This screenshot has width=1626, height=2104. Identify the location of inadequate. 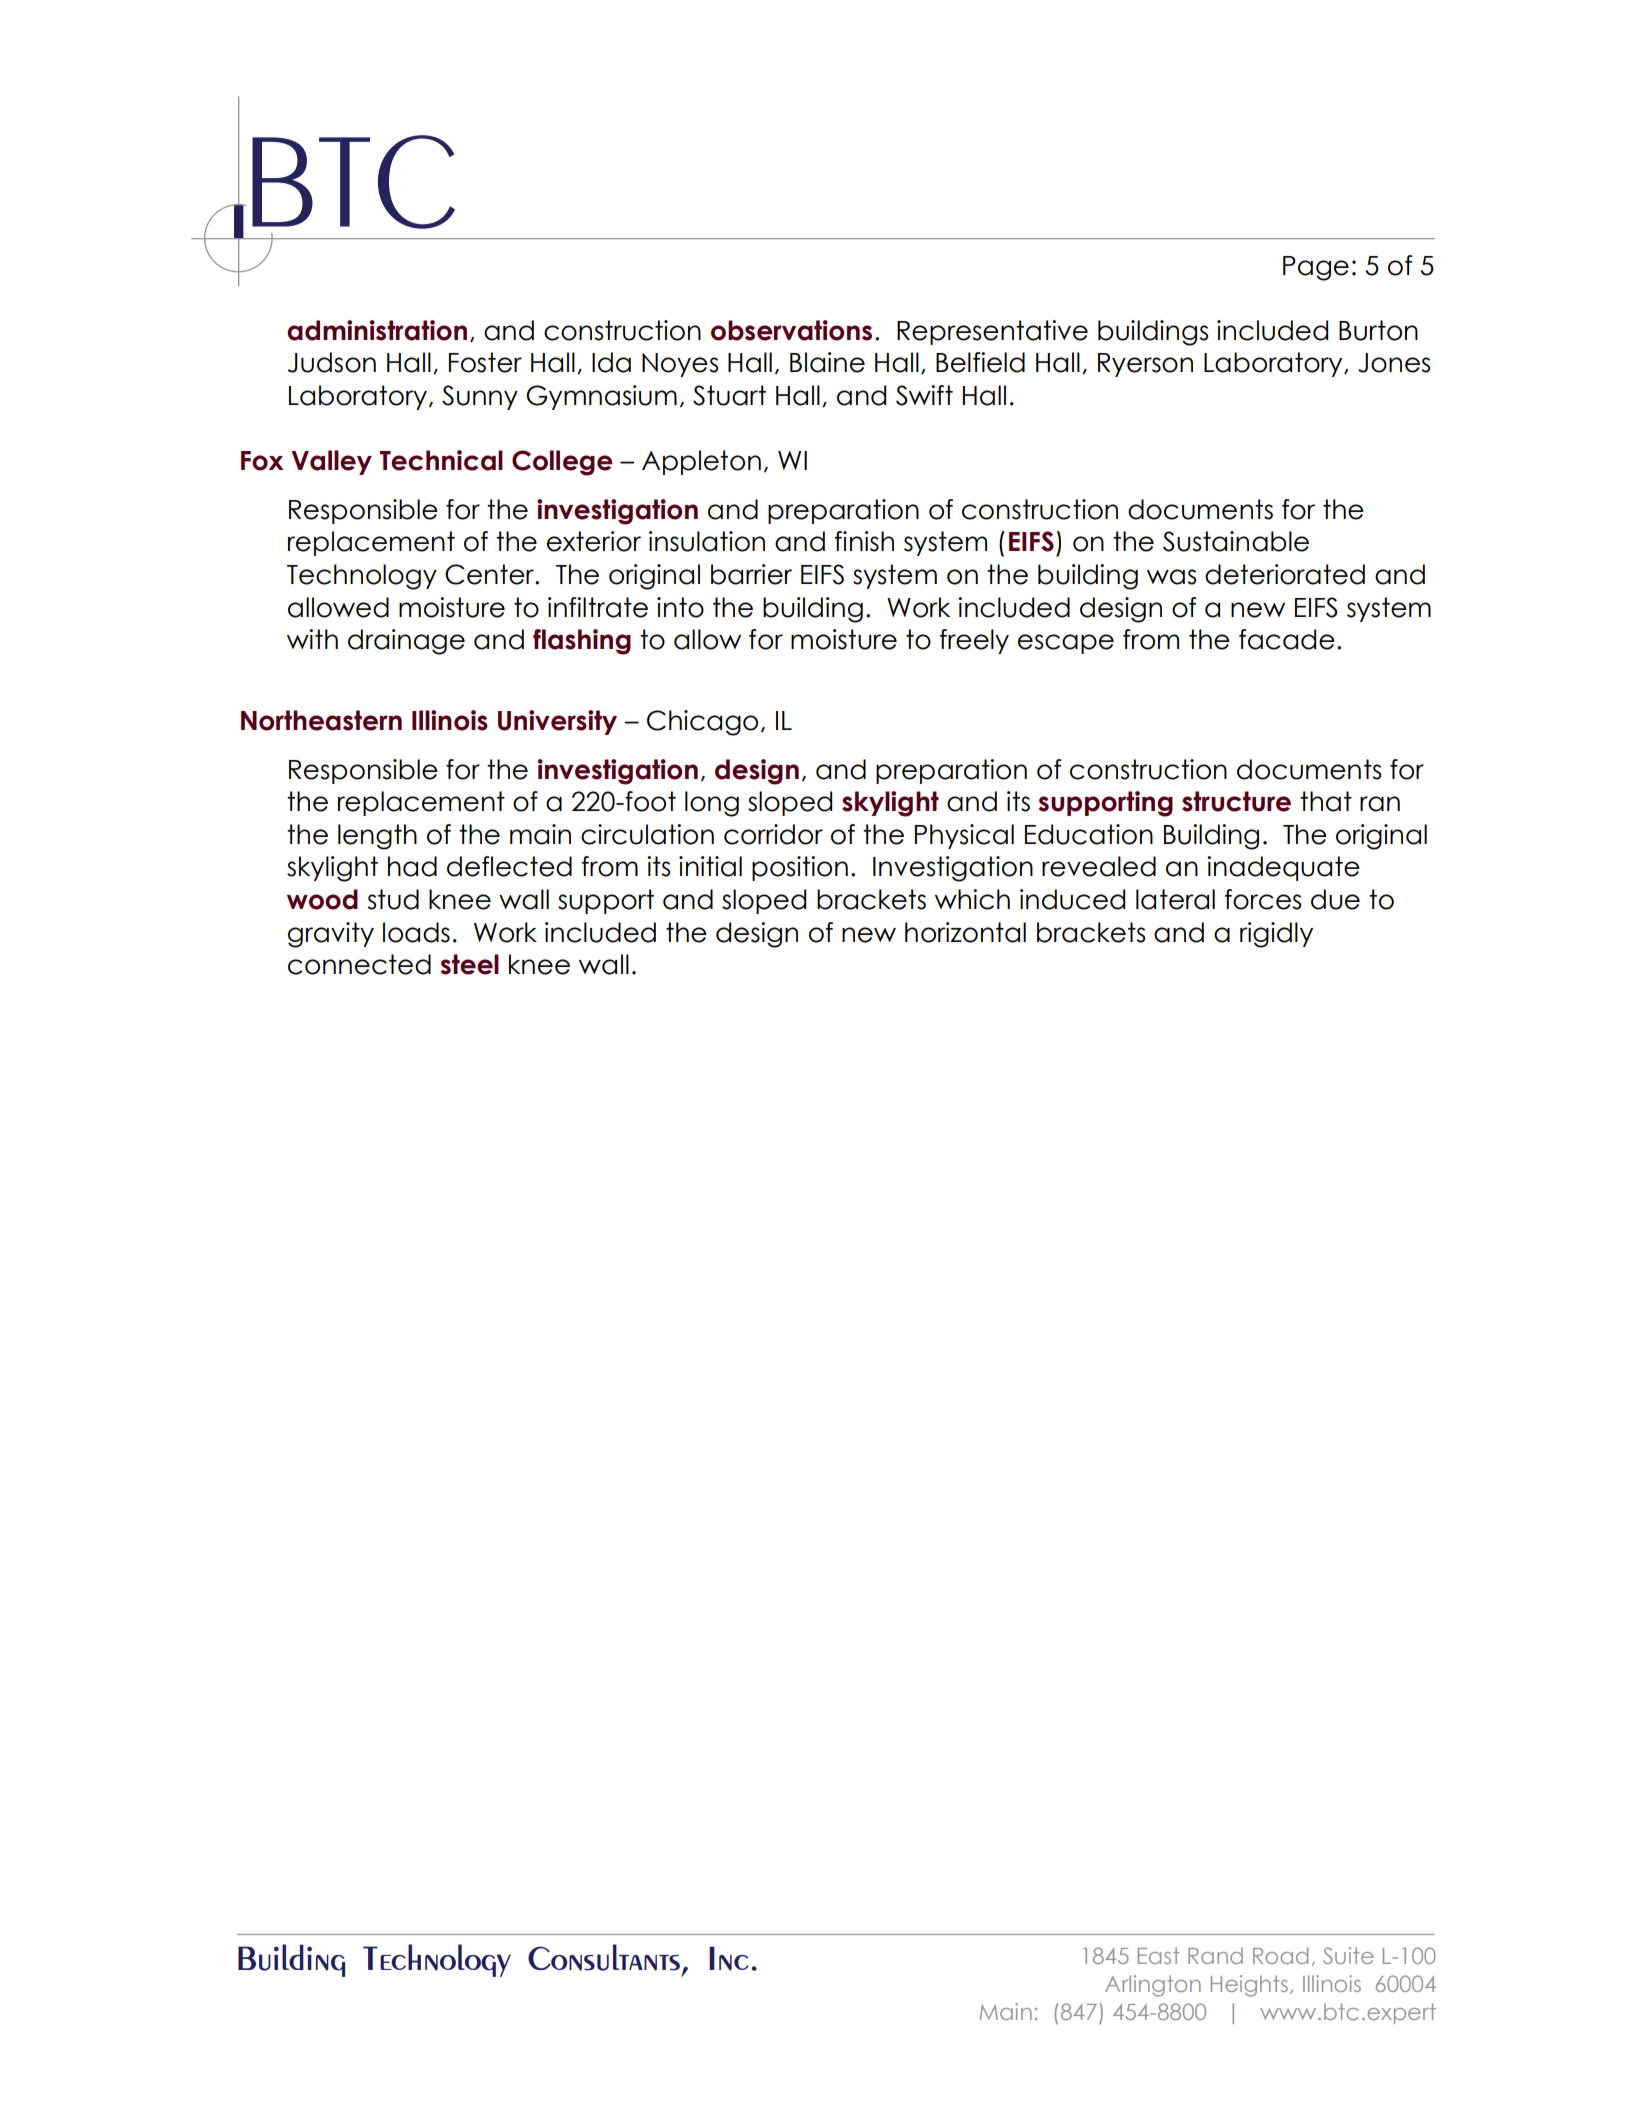
(1283, 868).
